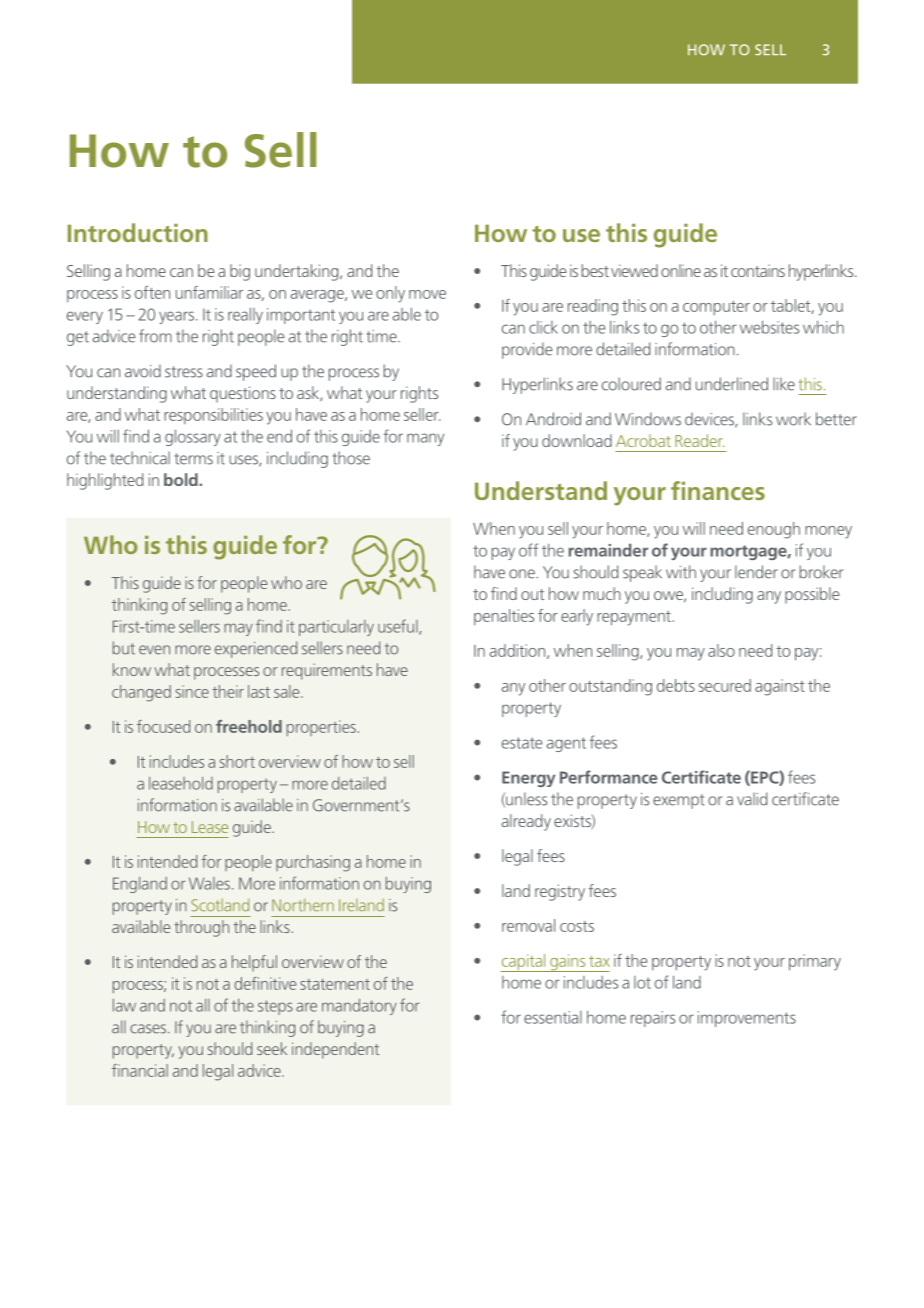 The height and width of the image is (1308, 924). Describe the element at coordinates (149, 1029) in the image. I see `cases` at that location.
